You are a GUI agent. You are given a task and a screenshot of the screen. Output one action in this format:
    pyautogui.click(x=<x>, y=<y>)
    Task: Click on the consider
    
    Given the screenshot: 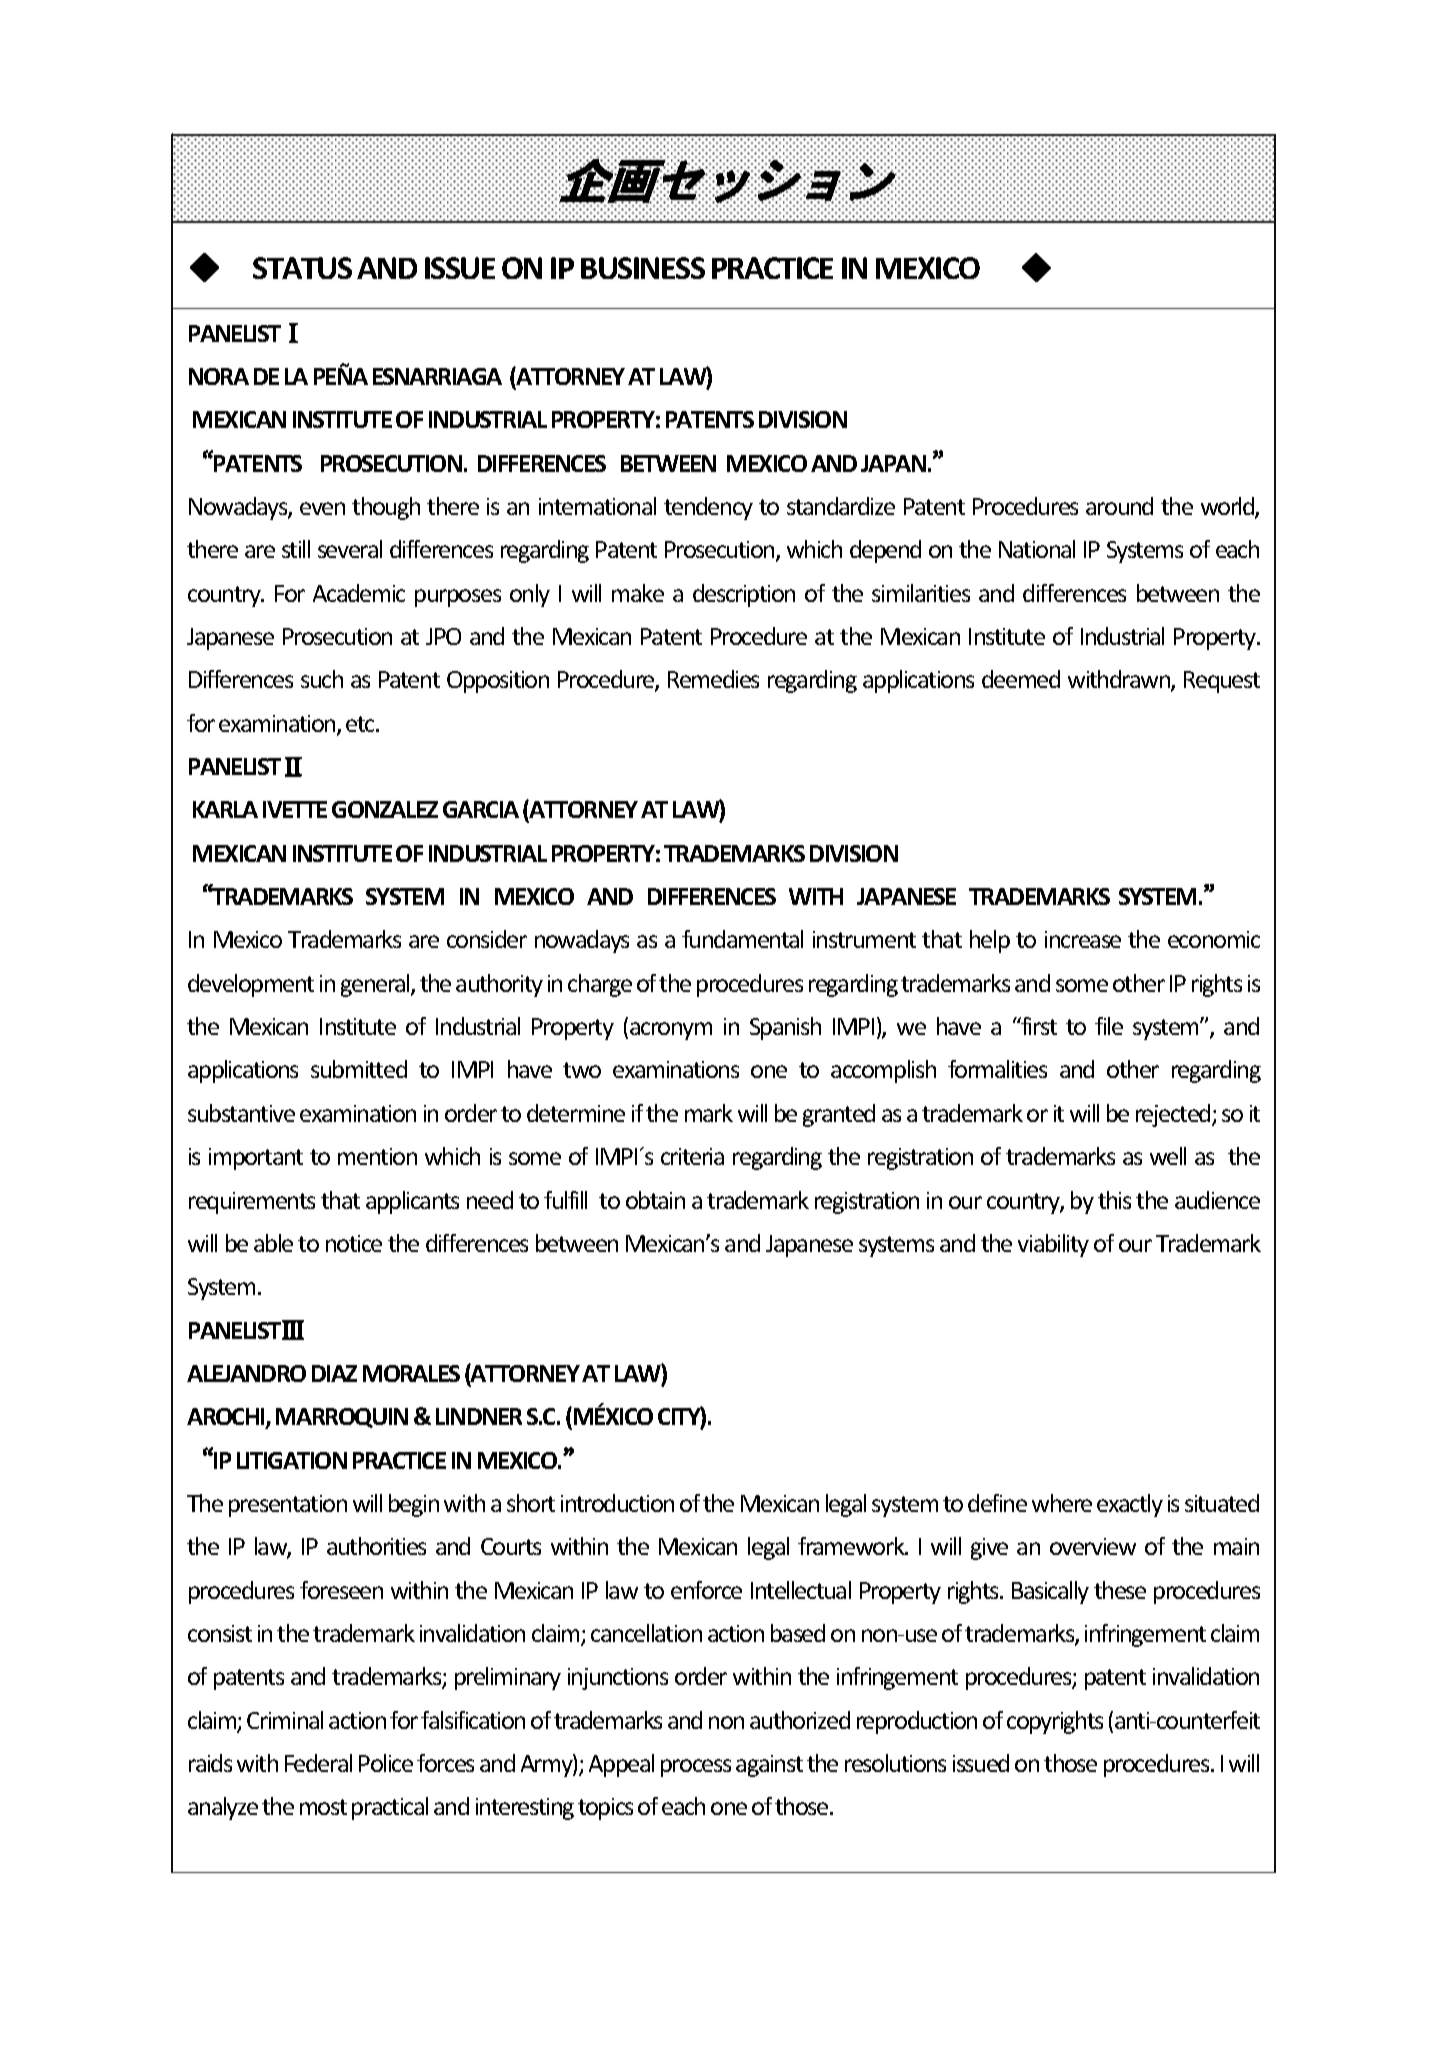 What is the action you would take?
    pyautogui.click(x=487, y=939)
